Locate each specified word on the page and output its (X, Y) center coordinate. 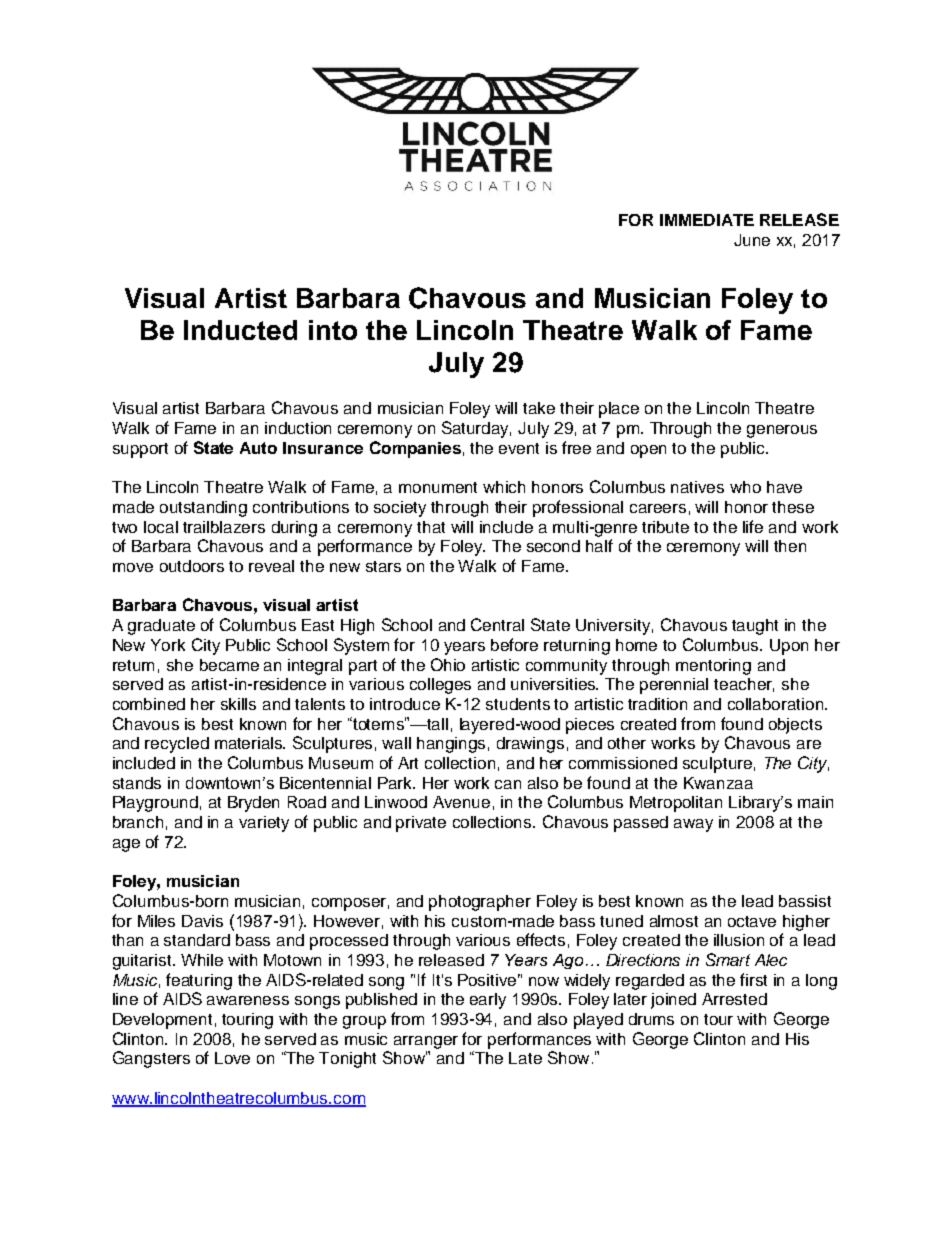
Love (232, 1058)
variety (264, 824)
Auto (258, 448)
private (421, 824)
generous (782, 431)
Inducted (240, 330)
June (752, 240)
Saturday (476, 429)
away (693, 825)
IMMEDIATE (707, 220)
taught (755, 627)
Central (497, 624)
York (168, 645)
